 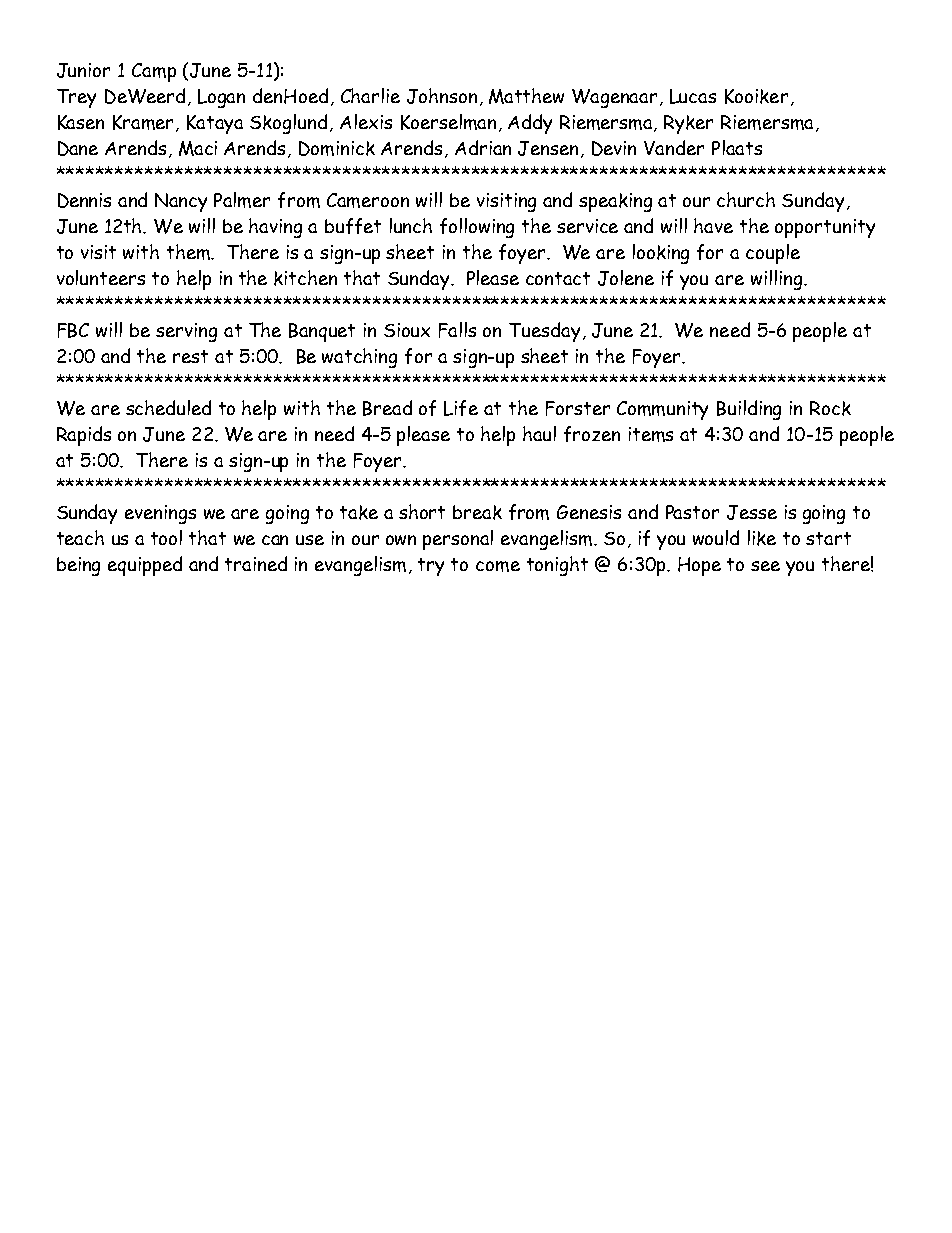 I want to click on Life, so click(x=461, y=408).
